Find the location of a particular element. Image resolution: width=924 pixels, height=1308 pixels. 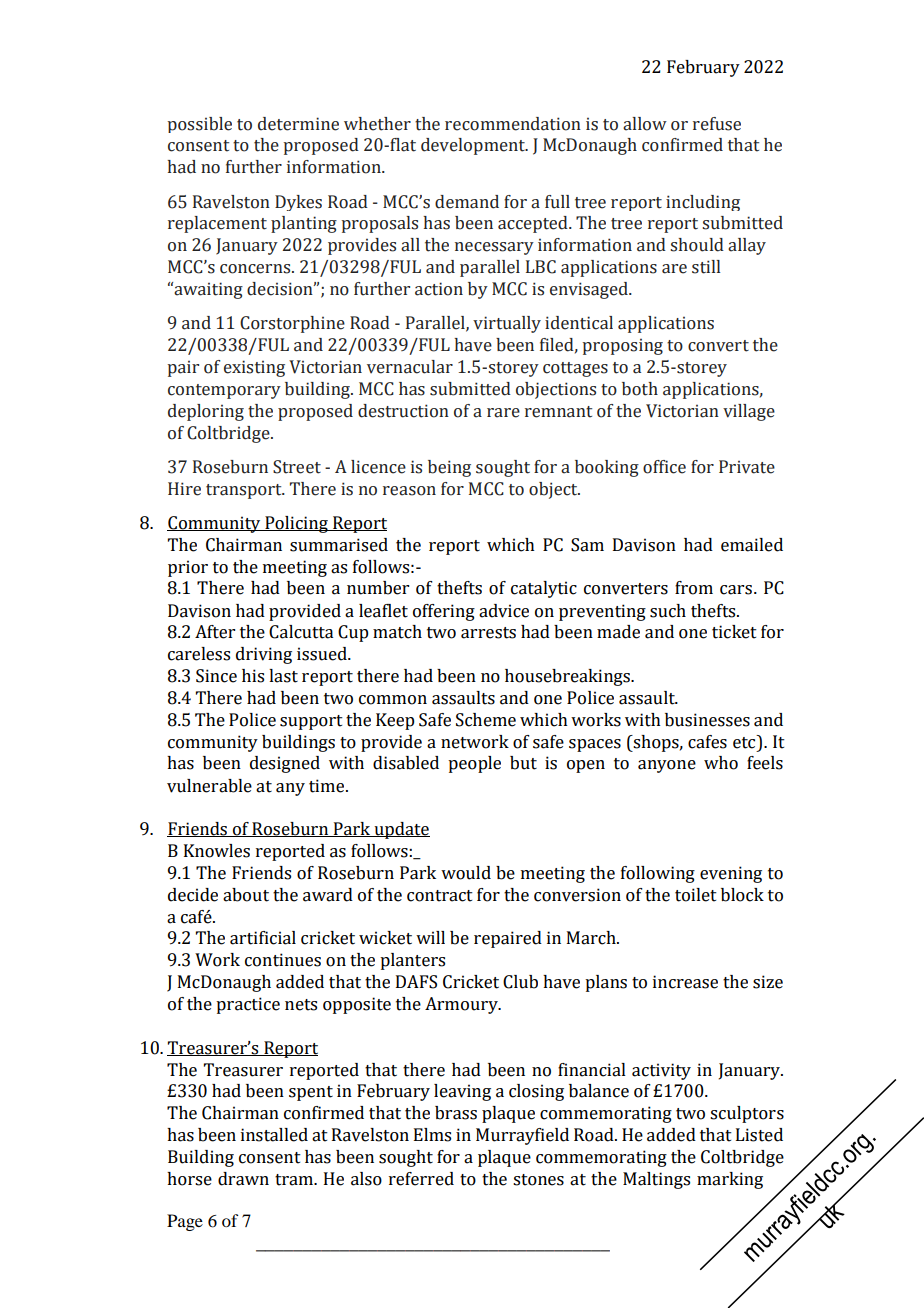

referred is located at coordinates (421, 1179).
